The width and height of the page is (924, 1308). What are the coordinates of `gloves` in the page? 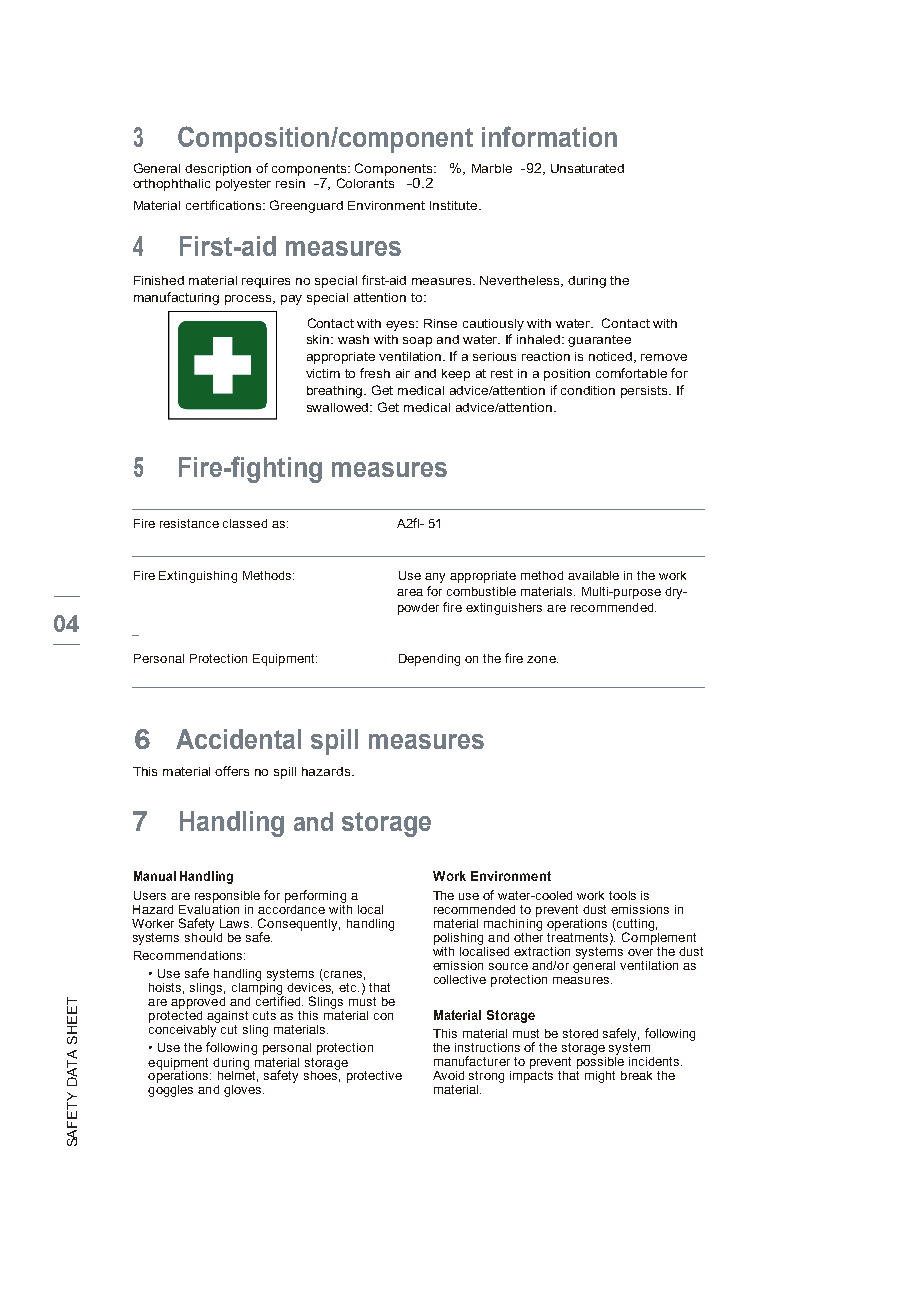 It's located at (244, 1091).
